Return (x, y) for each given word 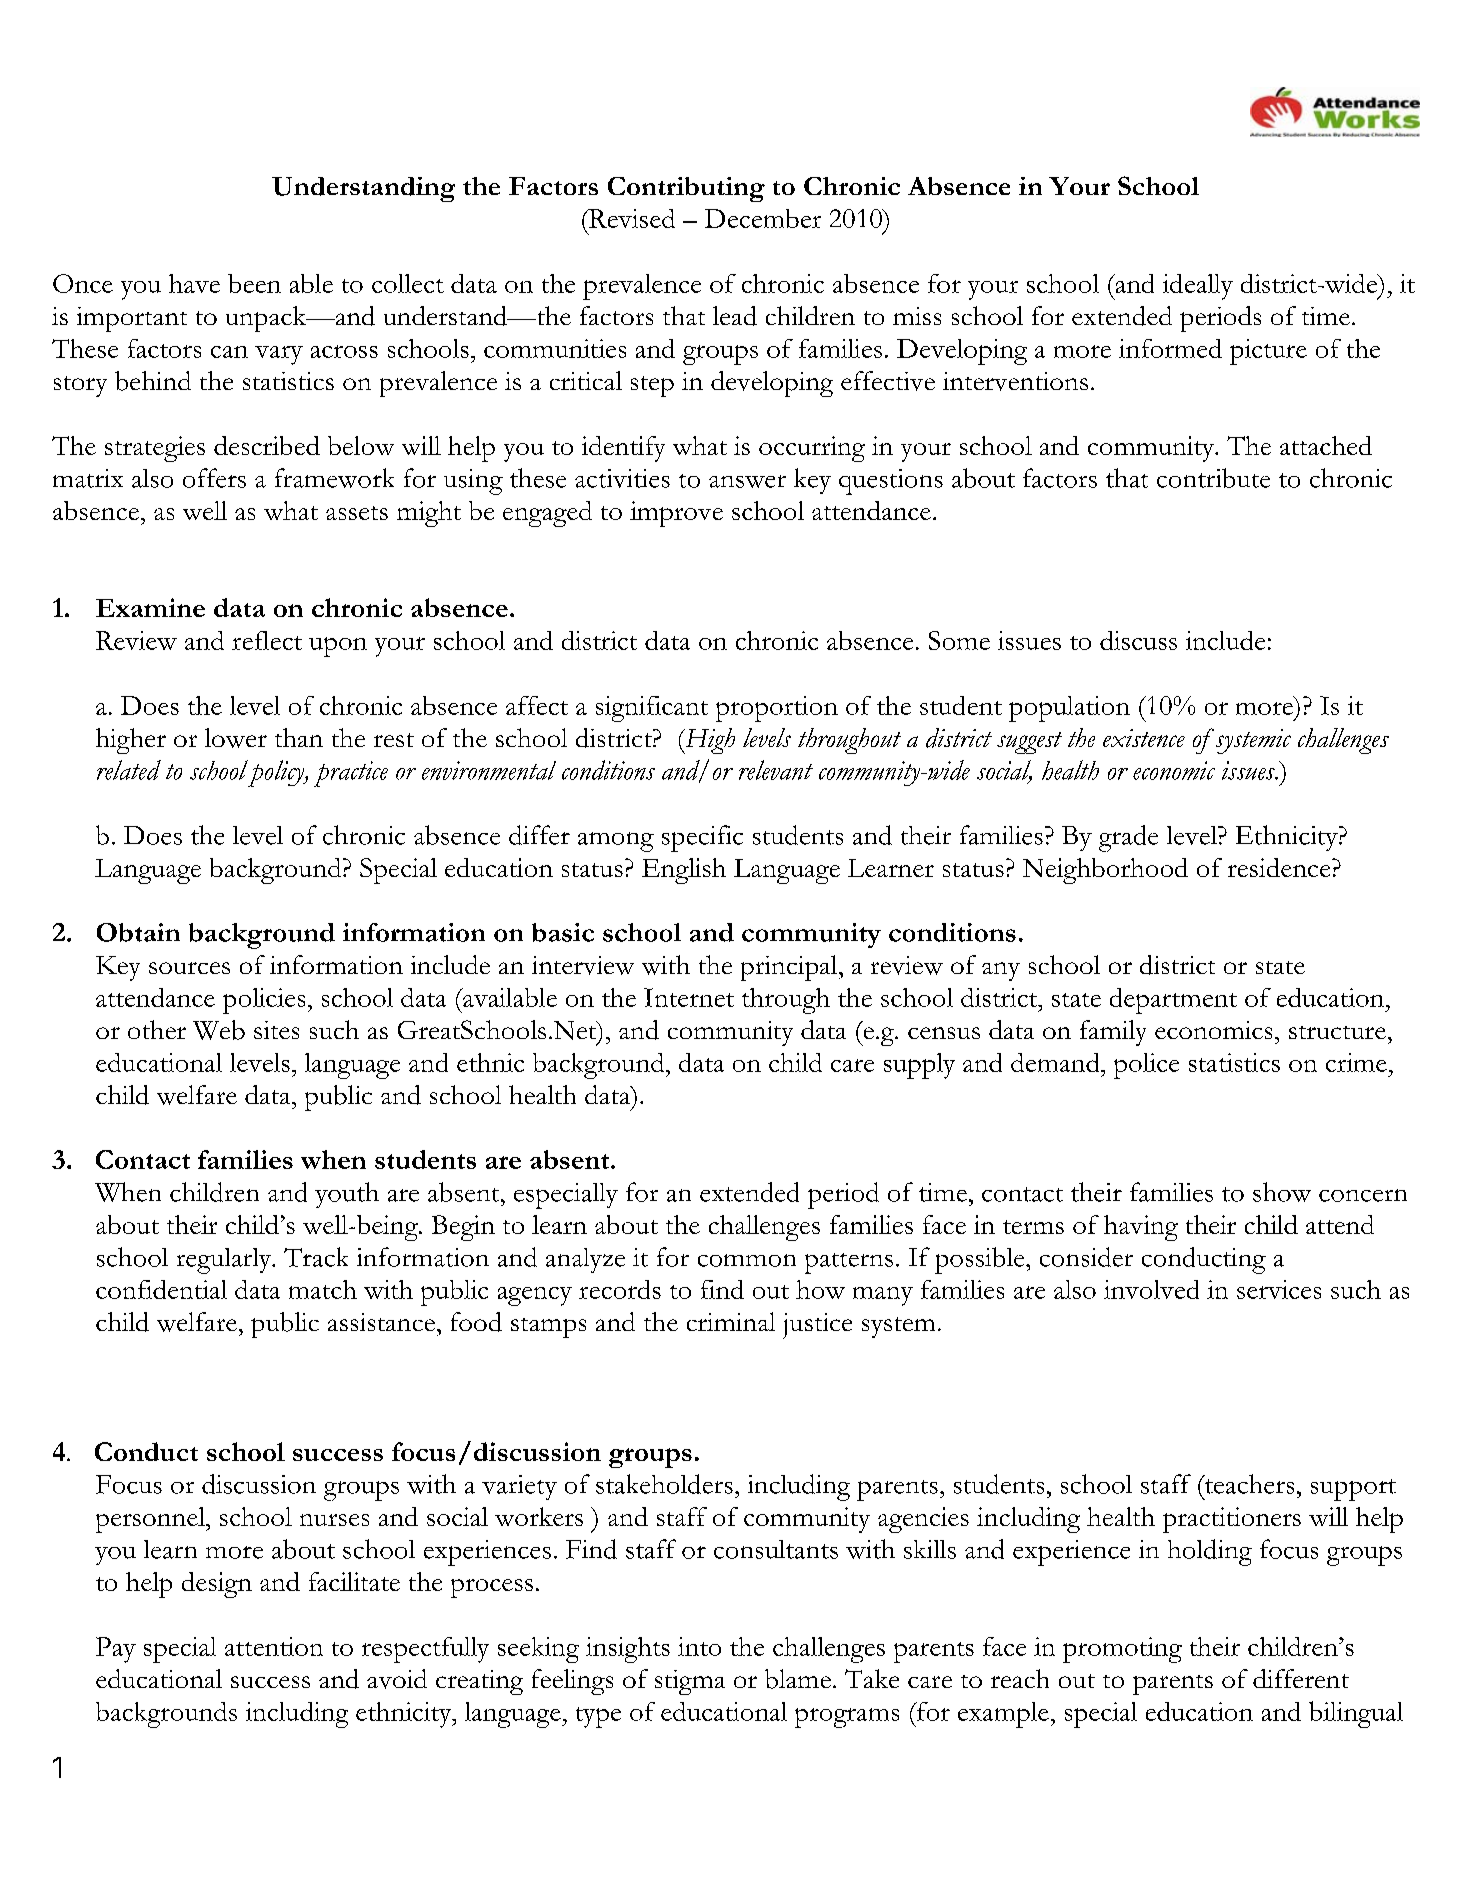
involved (1151, 1289)
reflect (267, 640)
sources (189, 968)
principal (790, 968)
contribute (1213, 478)
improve (676, 514)
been (254, 283)
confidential (161, 1289)
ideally (1198, 287)
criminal (731, 1321)
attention (274, 1646)
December (763, 218)
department (1173, 1001)
